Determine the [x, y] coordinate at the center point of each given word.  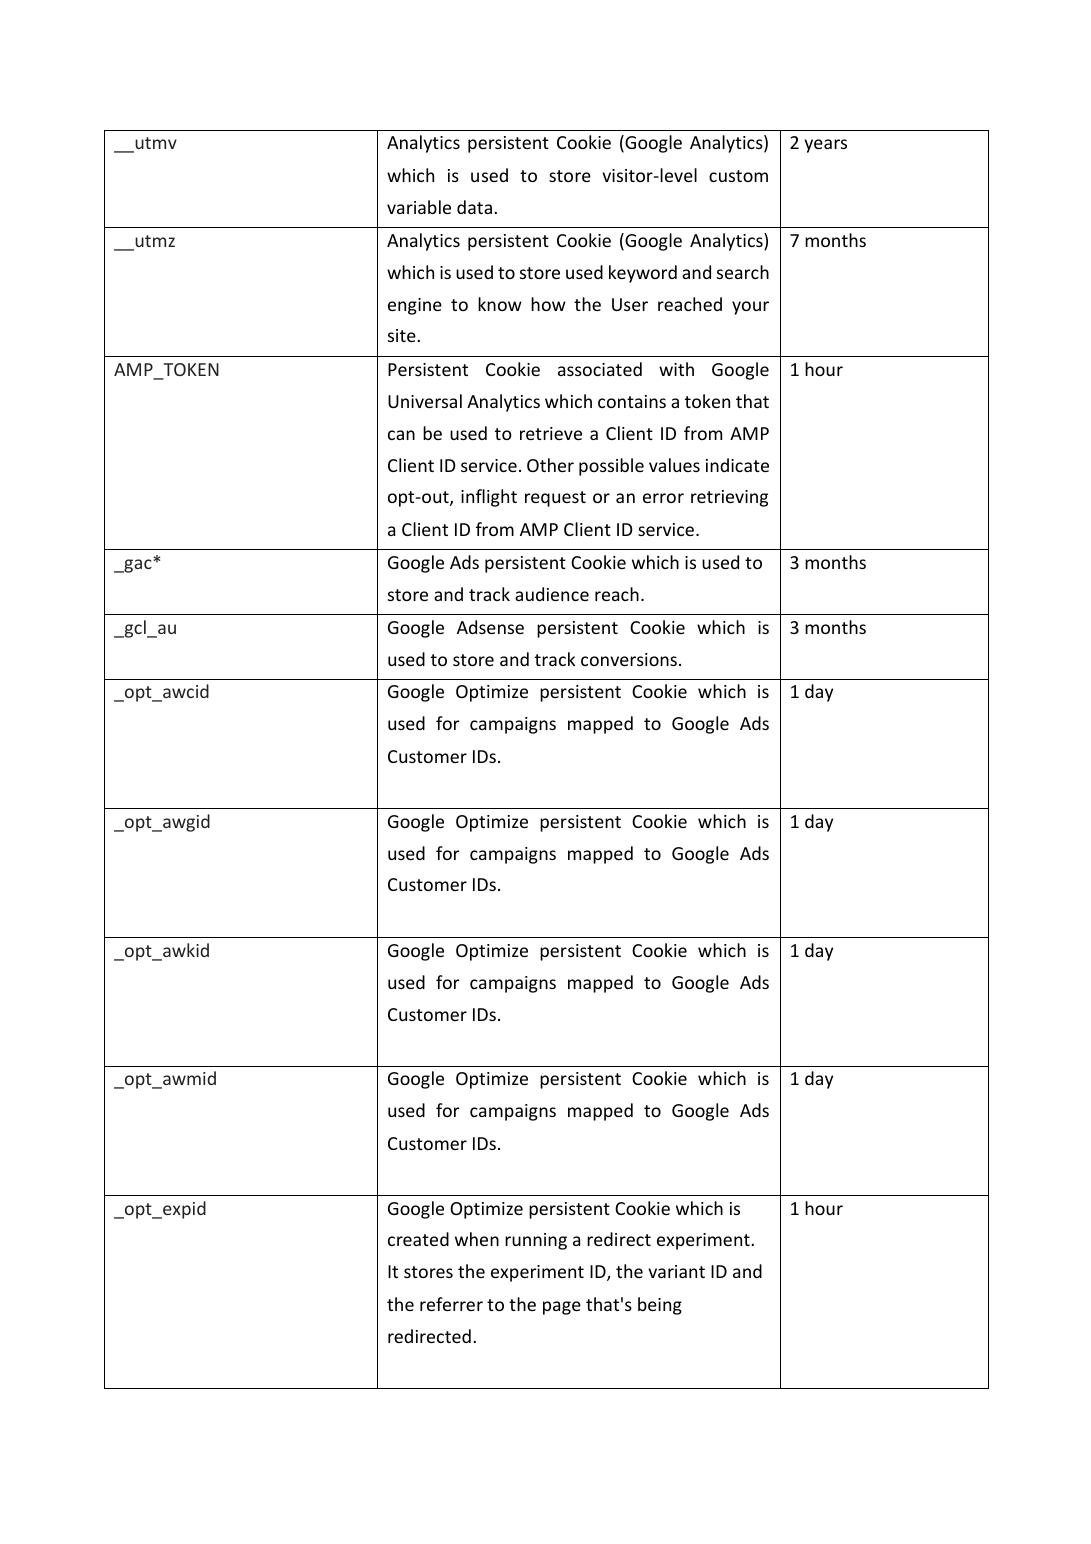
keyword [643, 274]
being [660, 1306]
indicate [737, 465]
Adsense [490, 627]
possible [611, 467]
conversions [629, 659]
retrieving [729, 498]
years [825, 146]
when [477, 1239]
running [536, 1241]
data [474, 207]
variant [676, 1271]
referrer [451, 1304]
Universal [425, 401]
